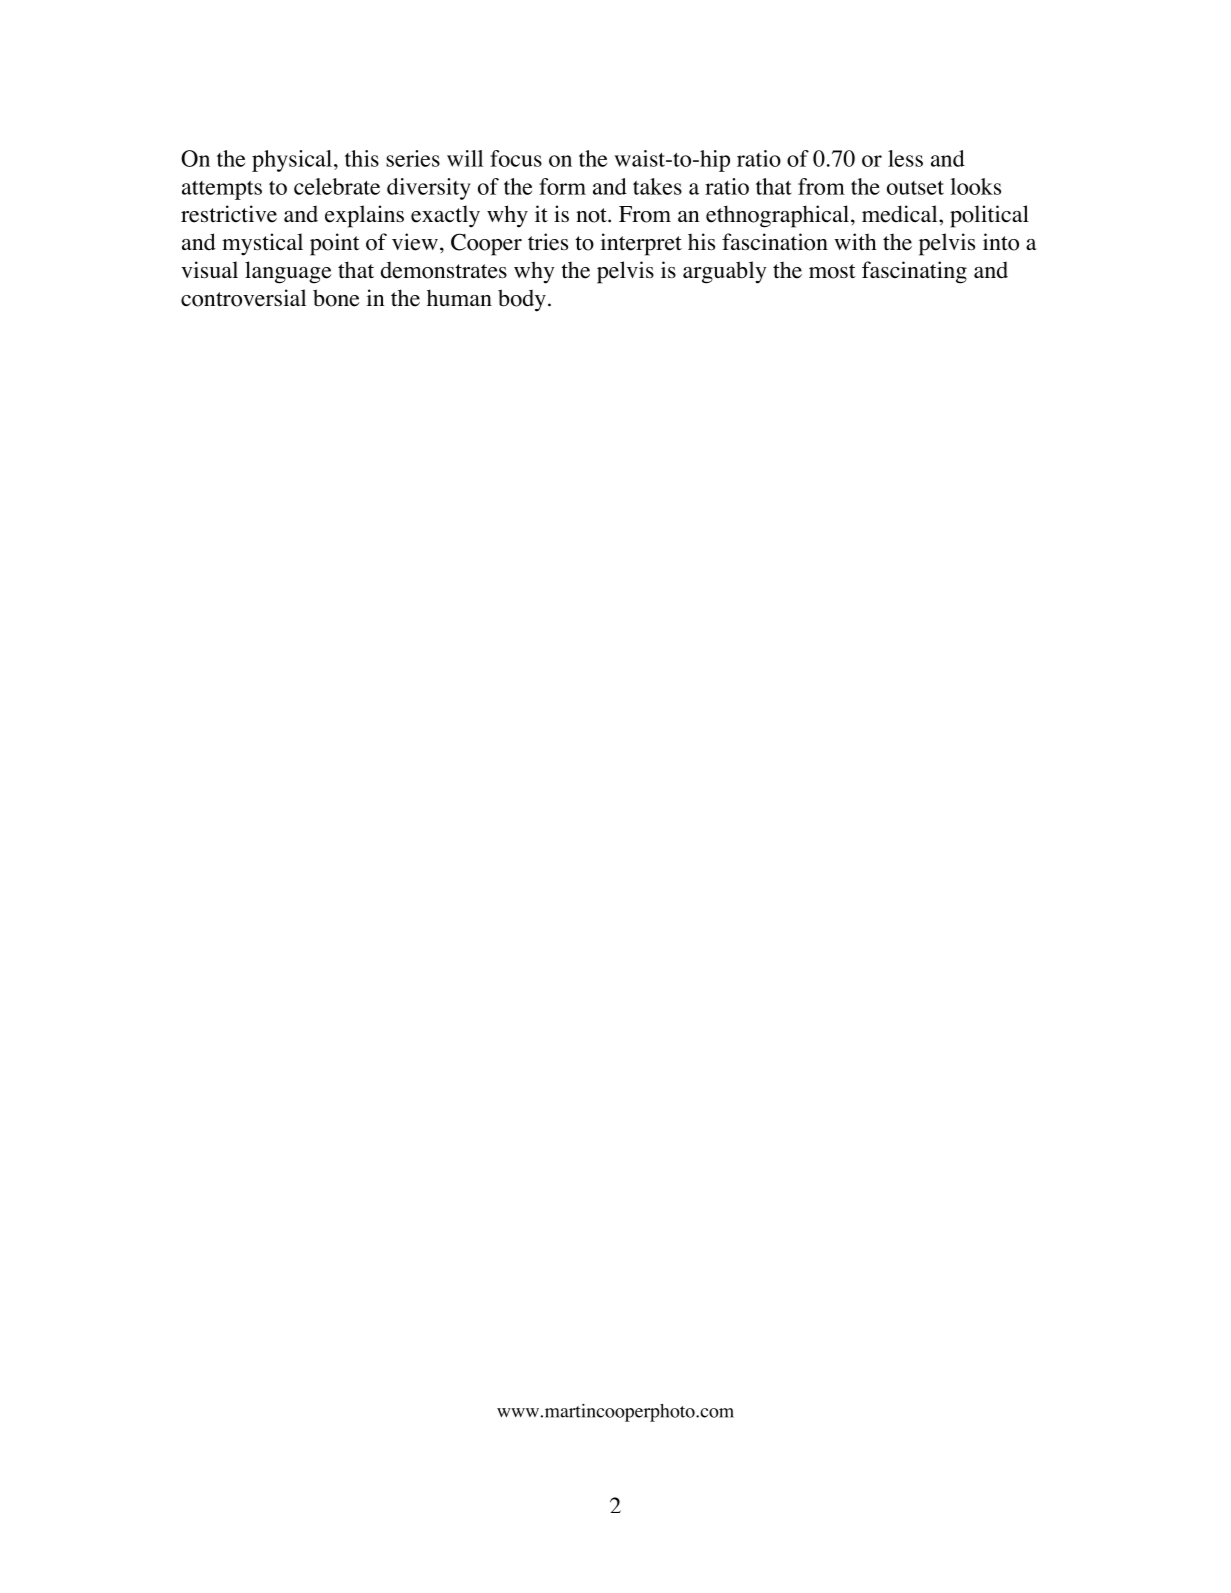 The width and height of the document is (1231, 1593). I want to click on not, so click(592, 215).
